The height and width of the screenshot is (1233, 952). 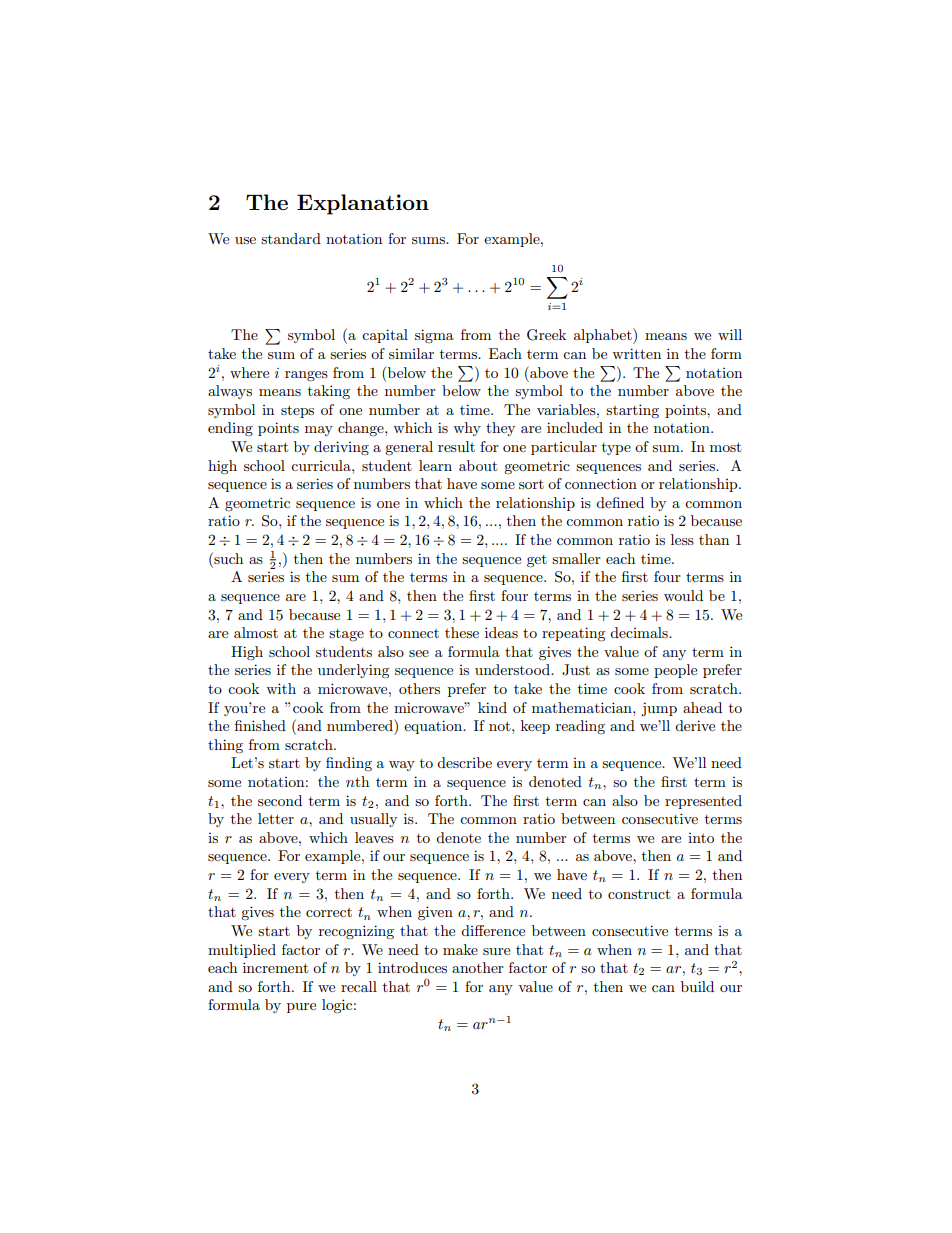 What do you see at coordinates (467, 429) in the screenshot?
I see `why` at bounding box center [467, 429].
